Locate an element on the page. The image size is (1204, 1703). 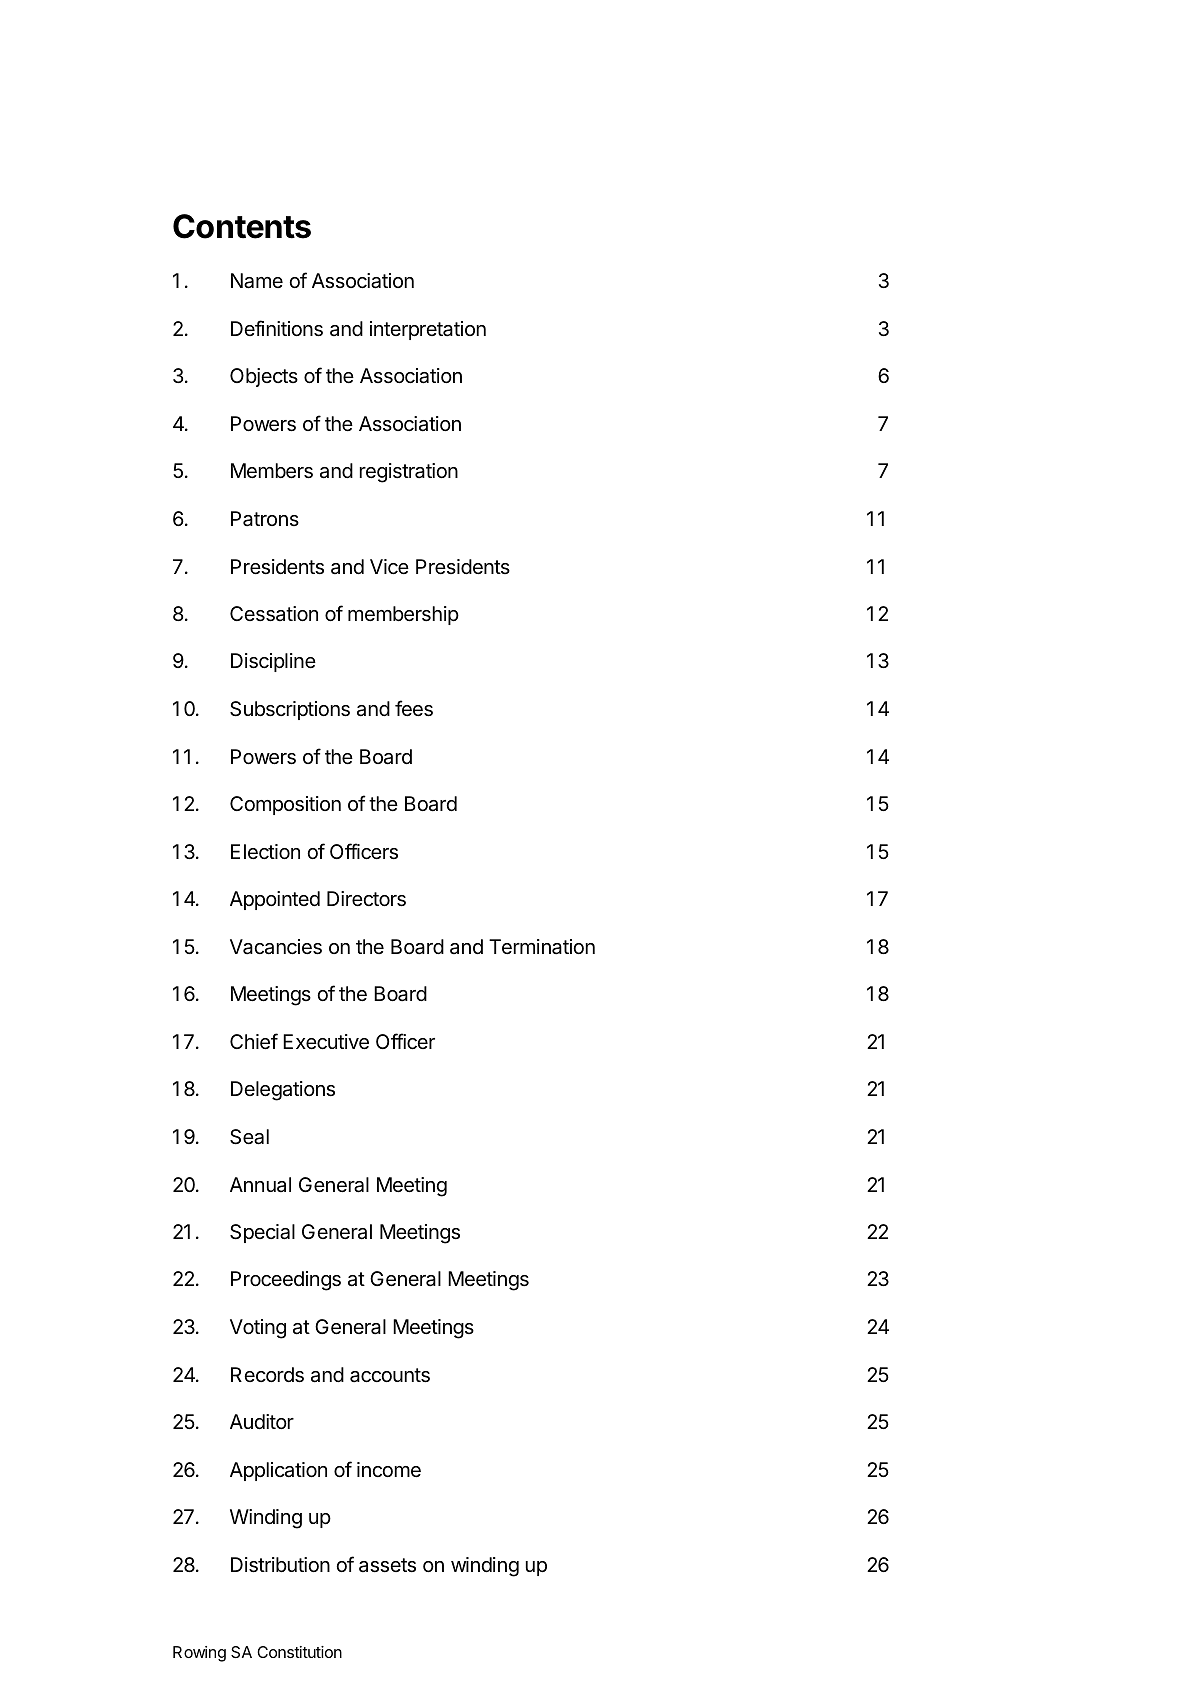
Discipline is located at coordinates (273, 662).
